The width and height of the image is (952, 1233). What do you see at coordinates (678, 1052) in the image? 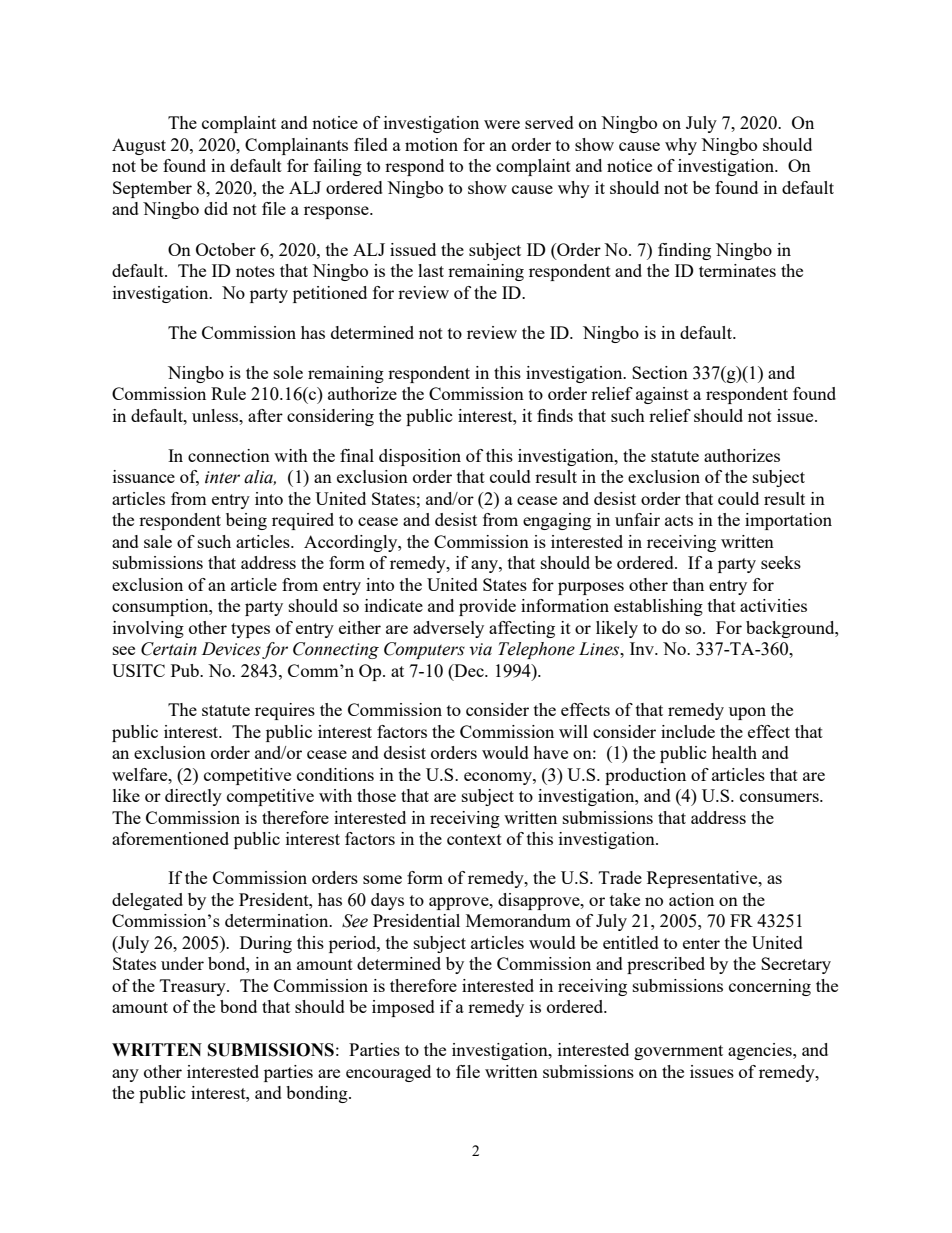
I see `government` at bounding box center [678, 1052].
